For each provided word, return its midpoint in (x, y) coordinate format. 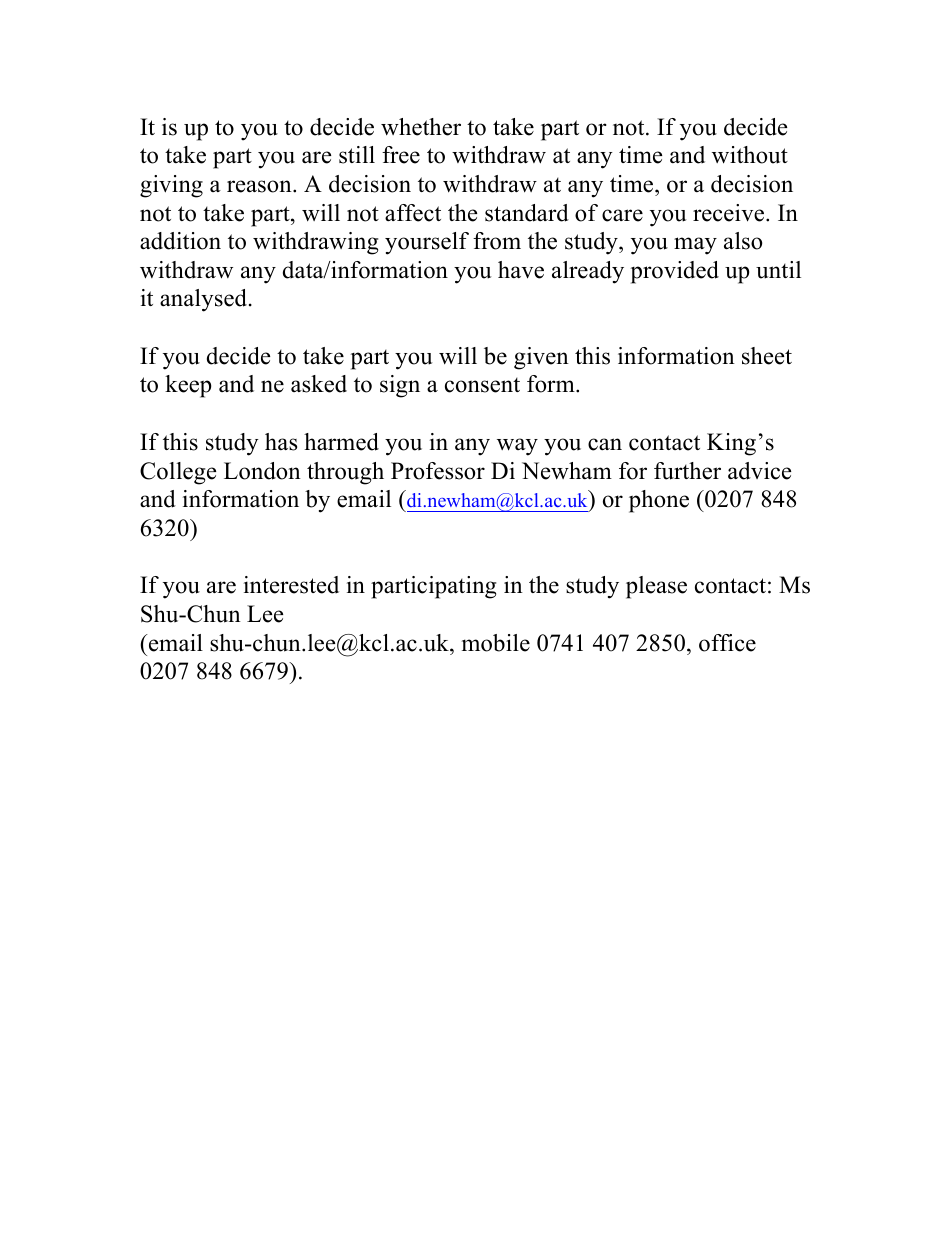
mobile (496, 643)
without (750, 155)
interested (291, 585)
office (727, 643)
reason (260, 186)
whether (421, 127)
